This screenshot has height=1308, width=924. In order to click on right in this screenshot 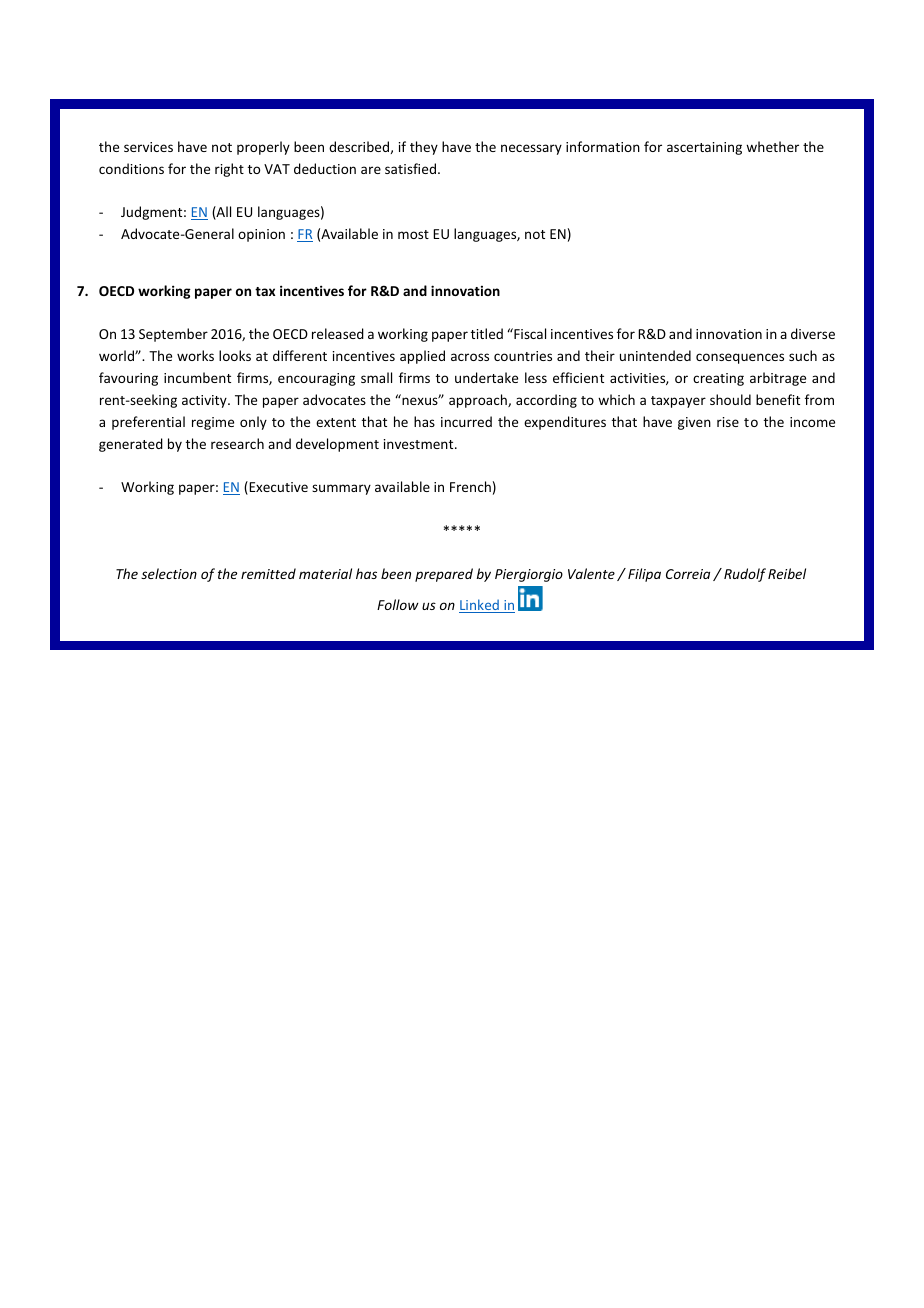, I will do `click(229, 170)`.
